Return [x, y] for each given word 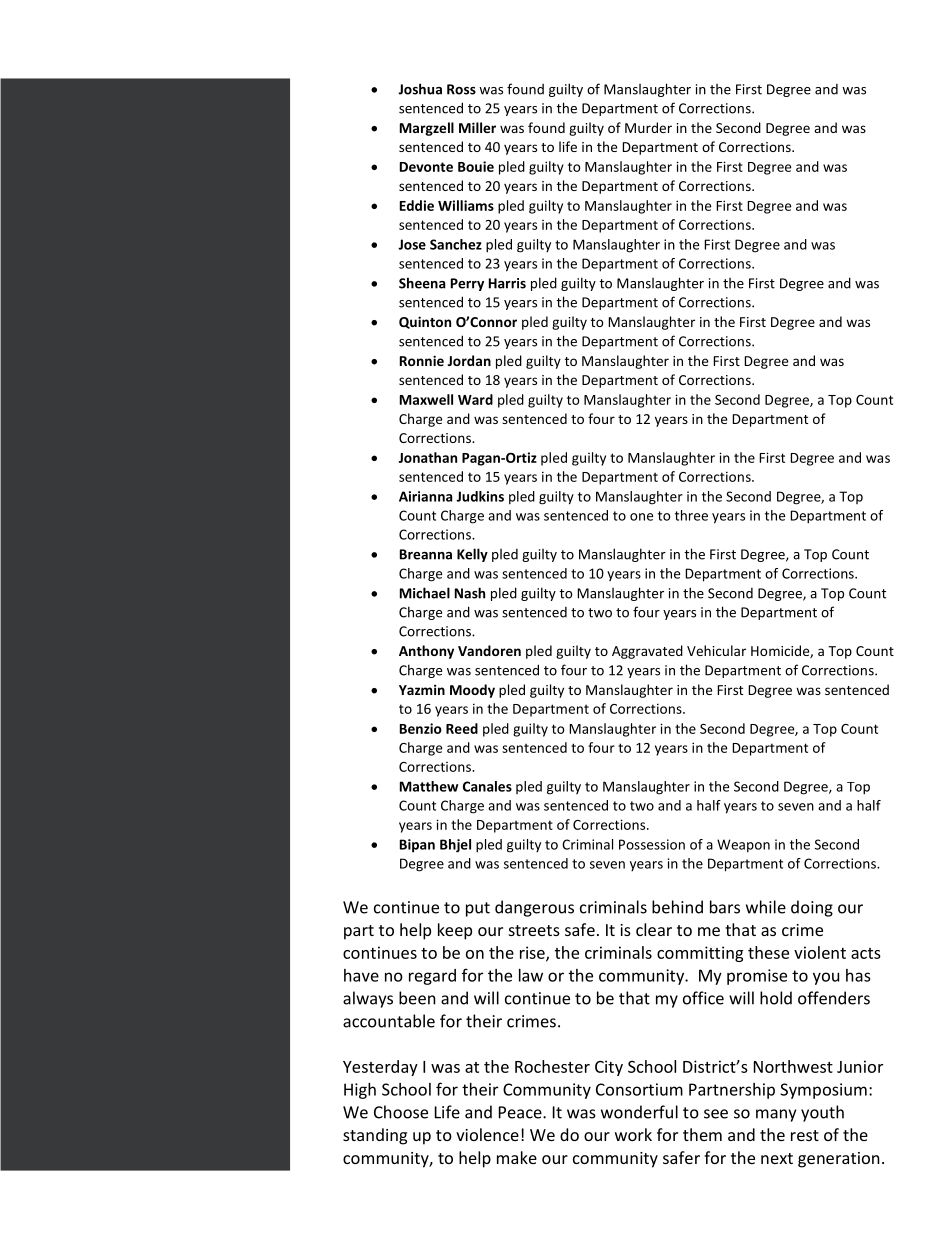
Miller [477, 127]
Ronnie [422, 360]
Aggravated [647, 652]
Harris [507, 283]
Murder [648, 127]
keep [455, 931]
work [633, 1134]
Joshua [420, 89]
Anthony [426, 652]
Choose [401, 1112]
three [691, 515]
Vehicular [716, 650]
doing [812, 908]
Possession [652, 844]
